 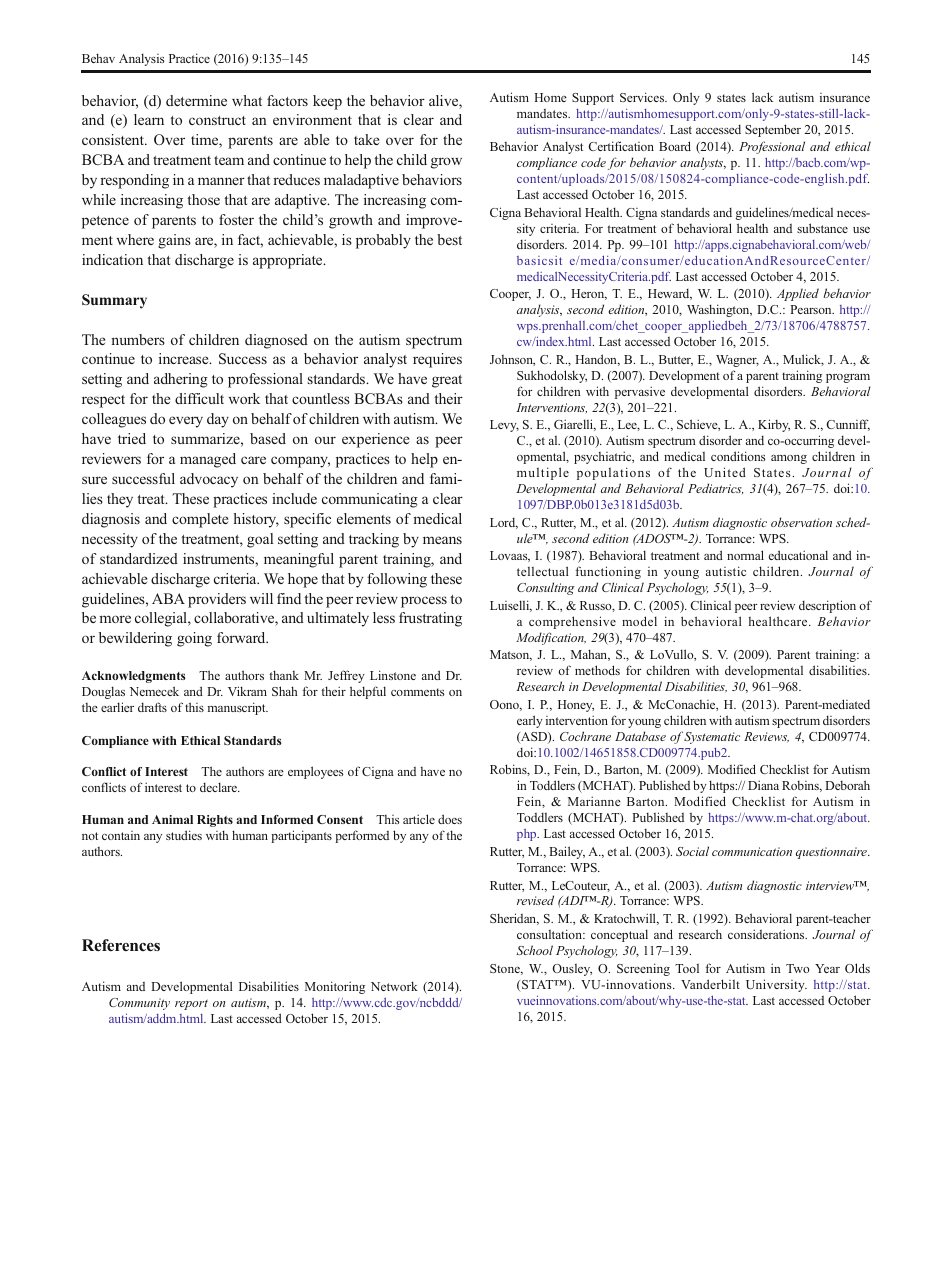 I want to click on standardized, so click(x=139, y=558).
